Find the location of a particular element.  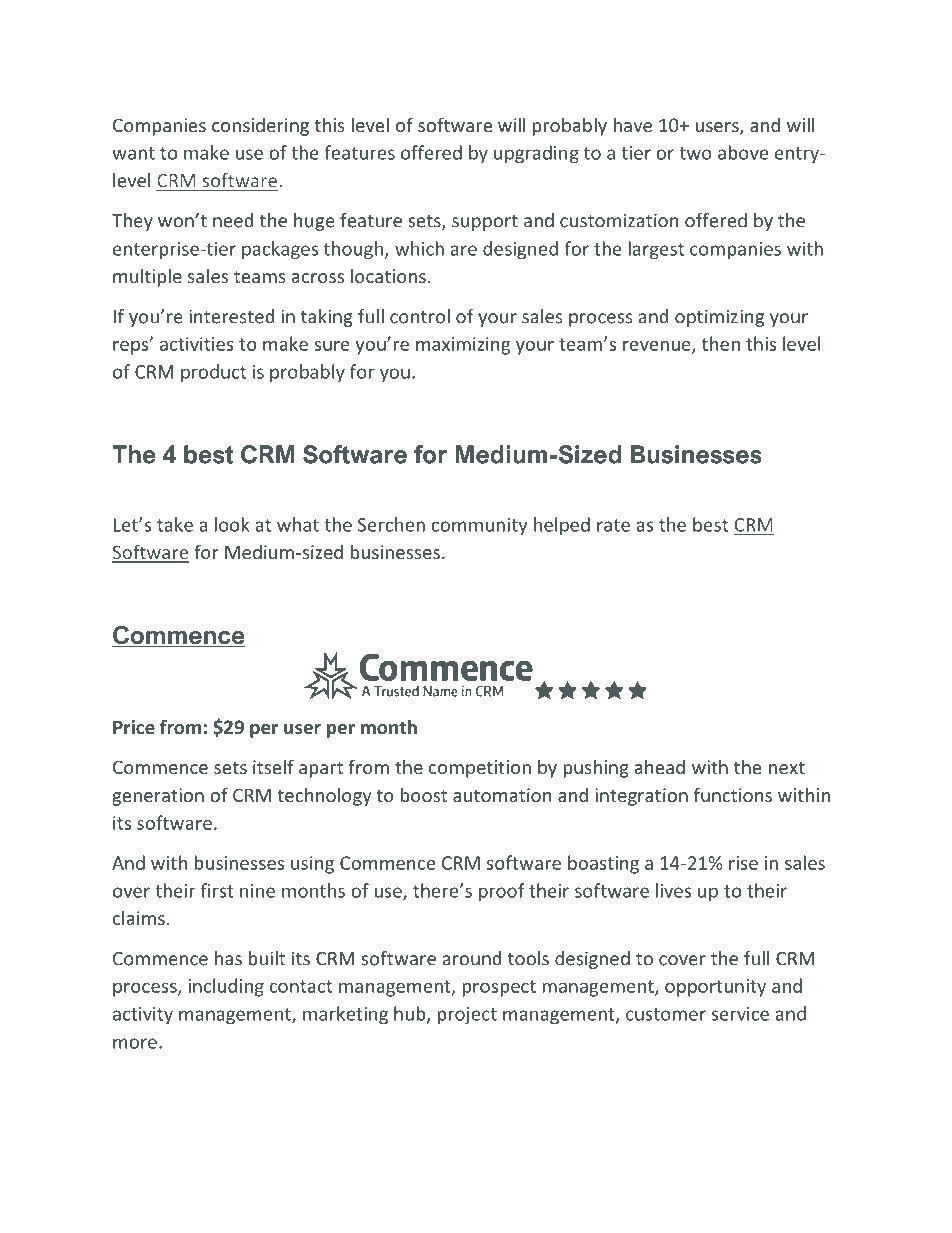

maximizing is located at coordinates (463, 346).
